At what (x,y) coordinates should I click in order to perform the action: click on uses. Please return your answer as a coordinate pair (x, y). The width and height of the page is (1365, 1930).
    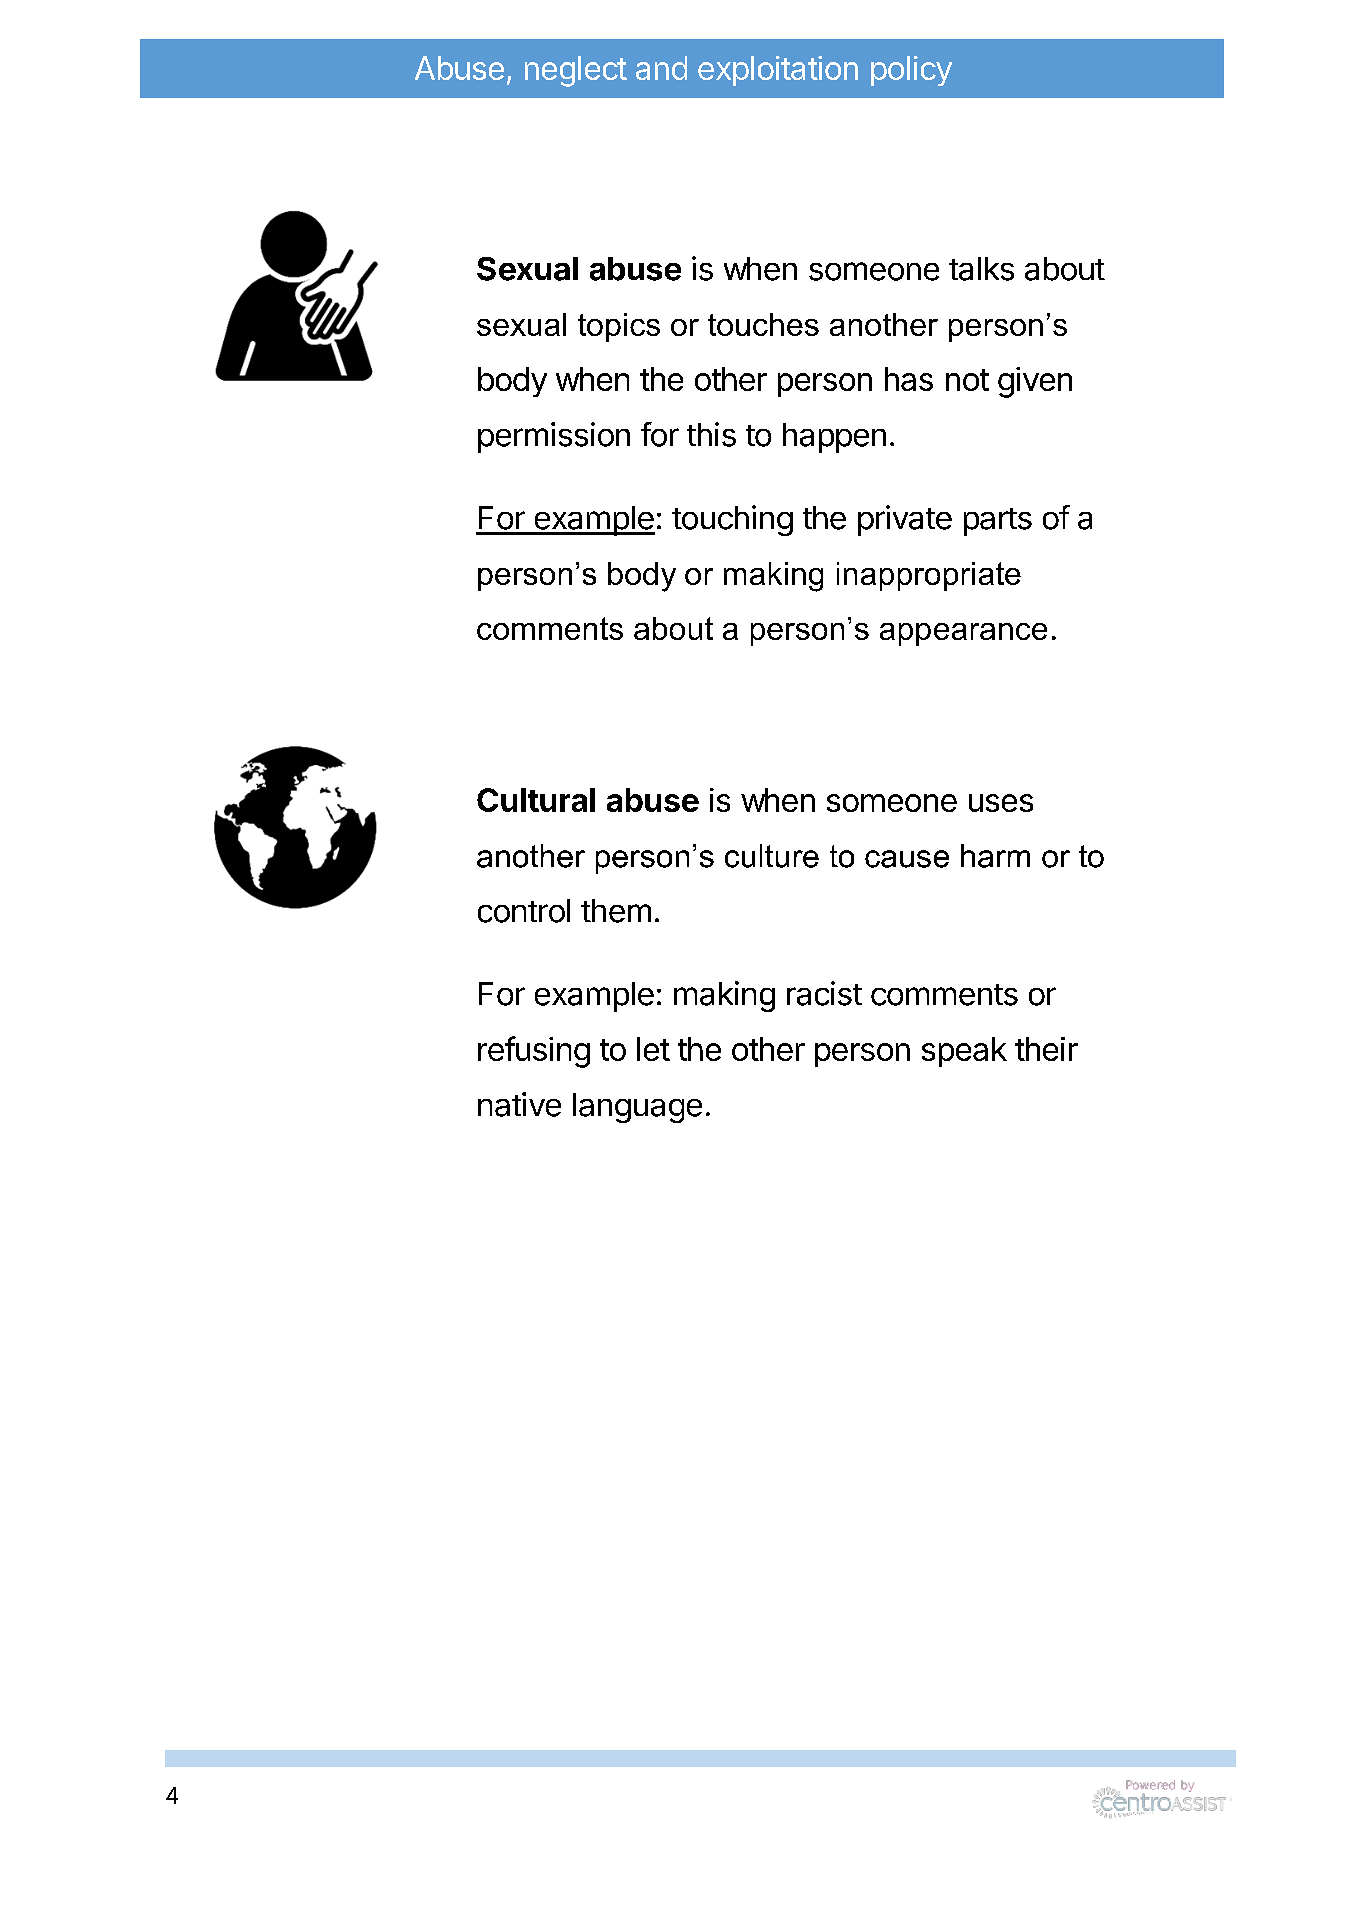
    Looking at the image, I should click on (1001, 803).
